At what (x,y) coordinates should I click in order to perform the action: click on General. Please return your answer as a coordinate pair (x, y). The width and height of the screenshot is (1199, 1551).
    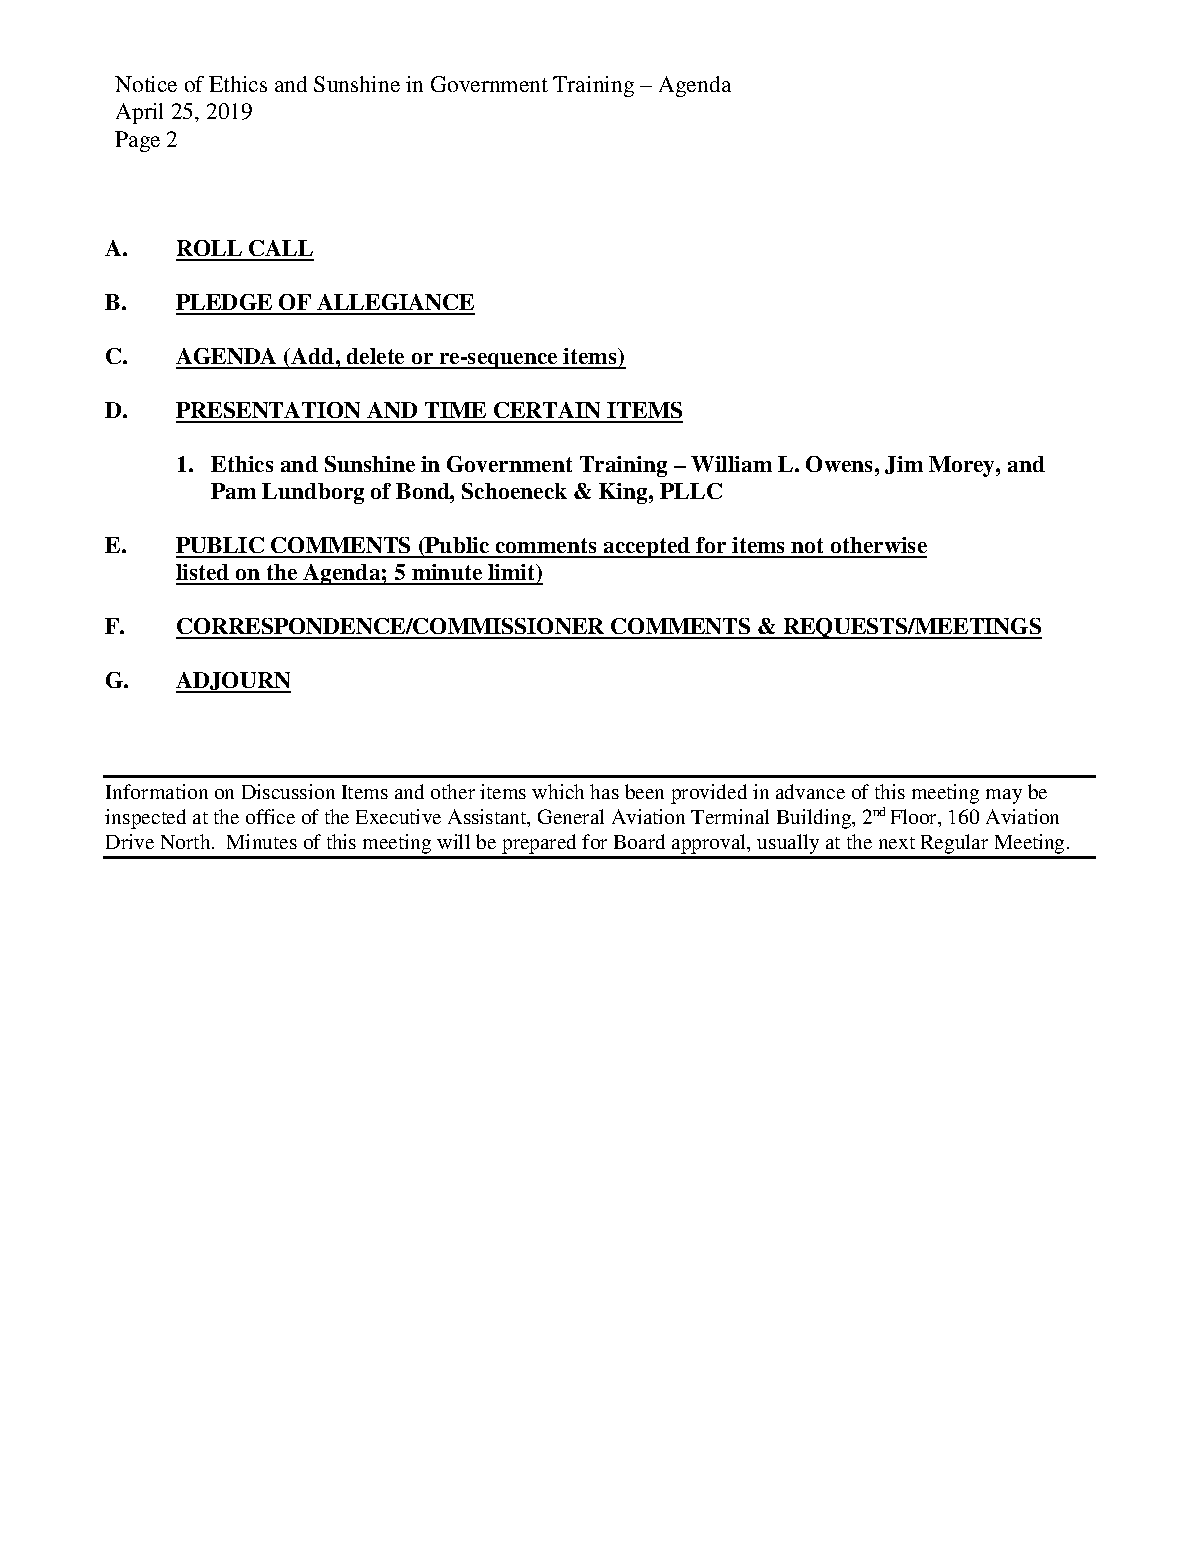
    Looking at the image, I should click on (571, 816).
